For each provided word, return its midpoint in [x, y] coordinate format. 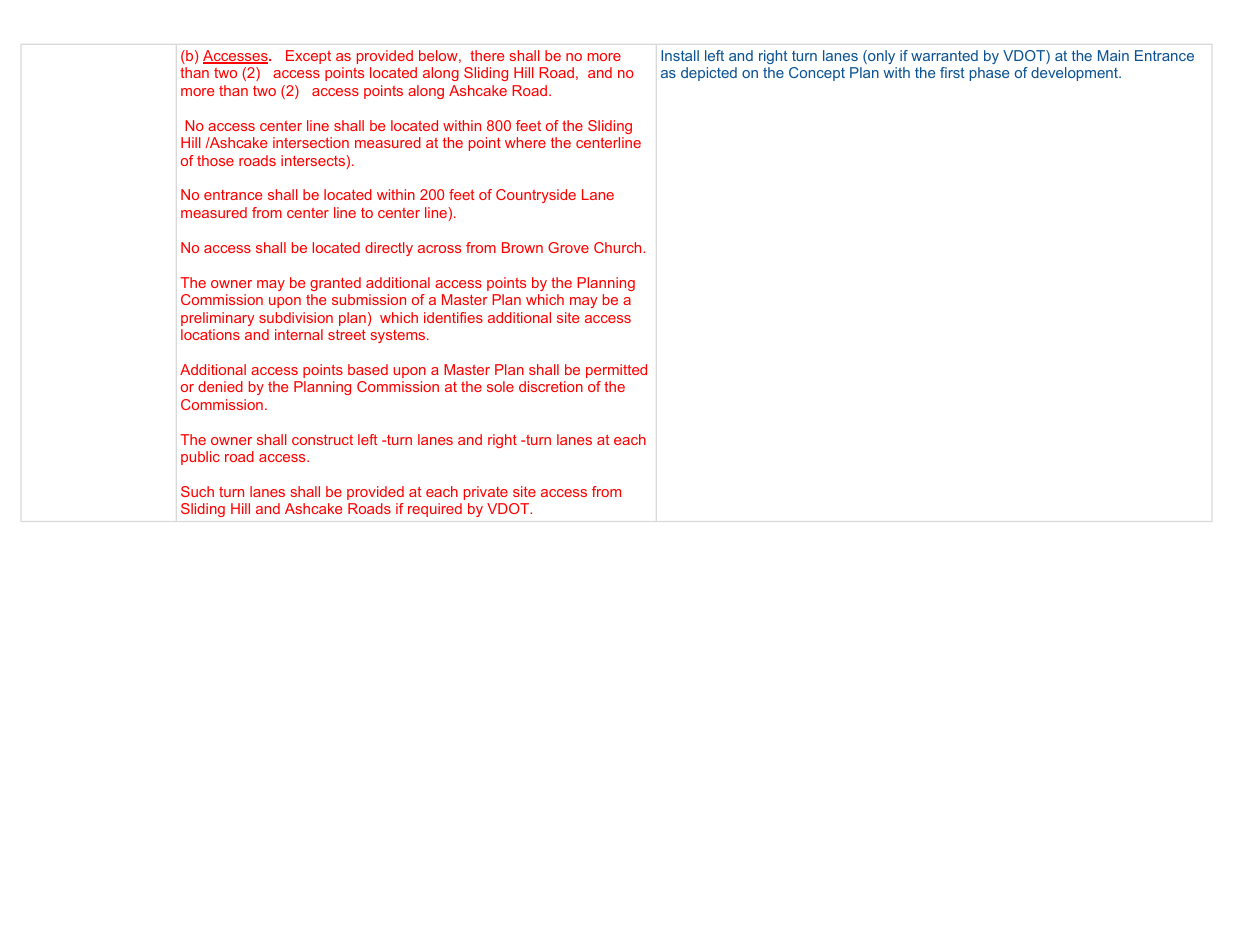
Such [197, 491]
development [1075, 74]
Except [308, 57]
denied [220, 386]
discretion [551, 386]
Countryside [536, 196]
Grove [568, 247]
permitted [616, 371]
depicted [709, 74]
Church [619, 247]
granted [335, 284]
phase [989, 74]
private [486, 493]
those [215, 160]
